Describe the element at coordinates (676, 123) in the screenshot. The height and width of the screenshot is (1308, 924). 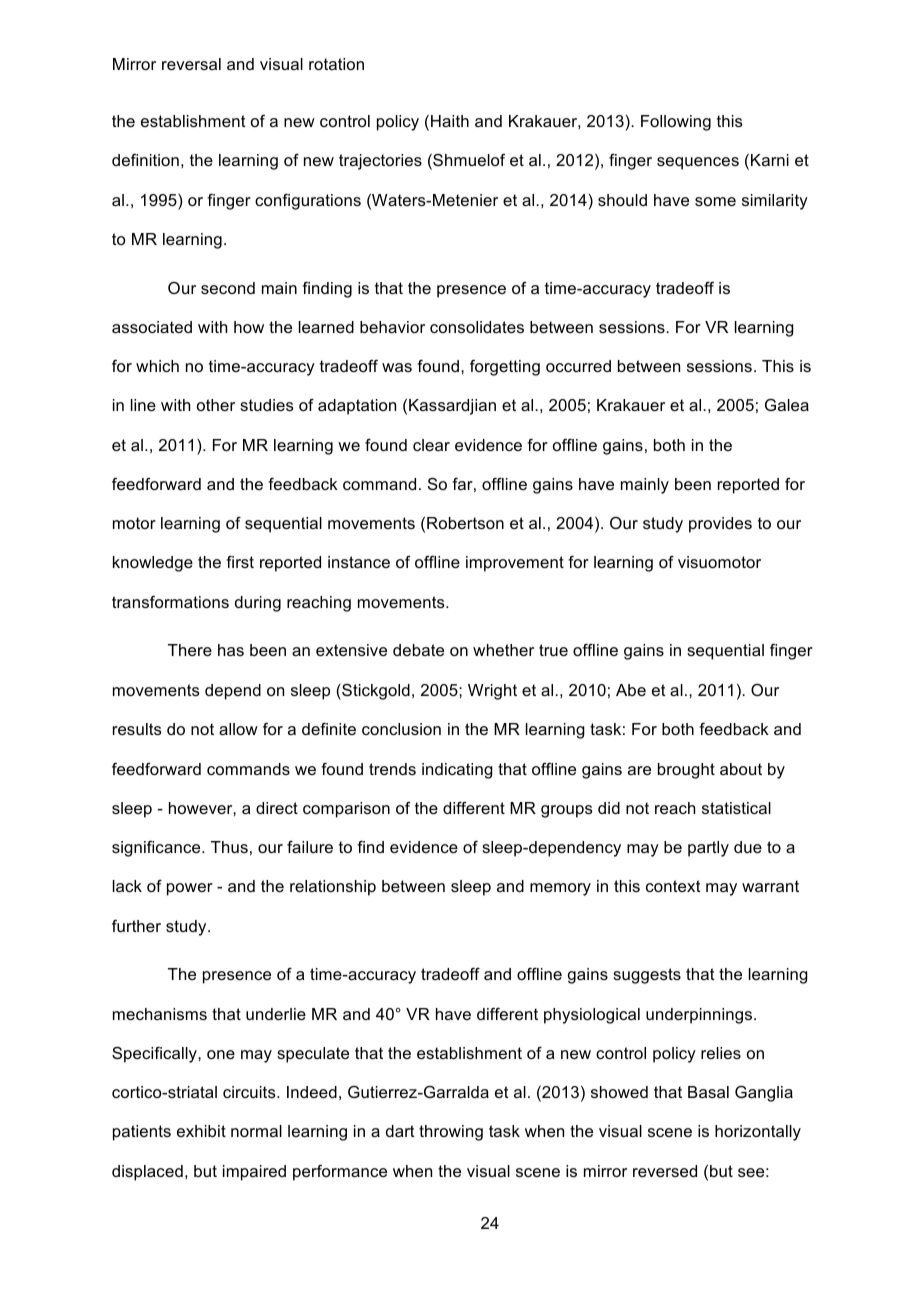
I see `Following` at that location.
